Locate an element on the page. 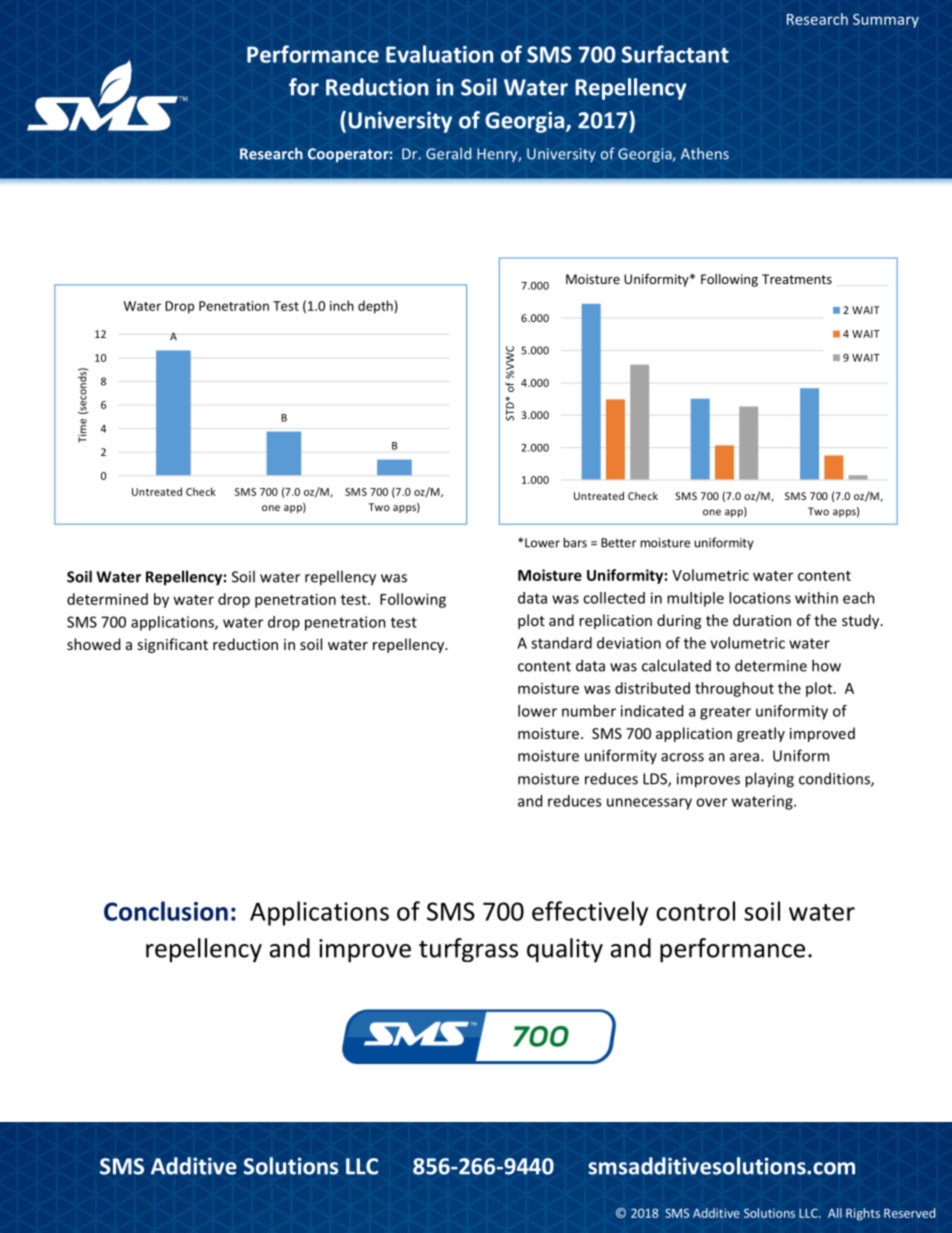 The width and height of the image is (952, 1233). unnecessary is located at coordinates (649, 804).
